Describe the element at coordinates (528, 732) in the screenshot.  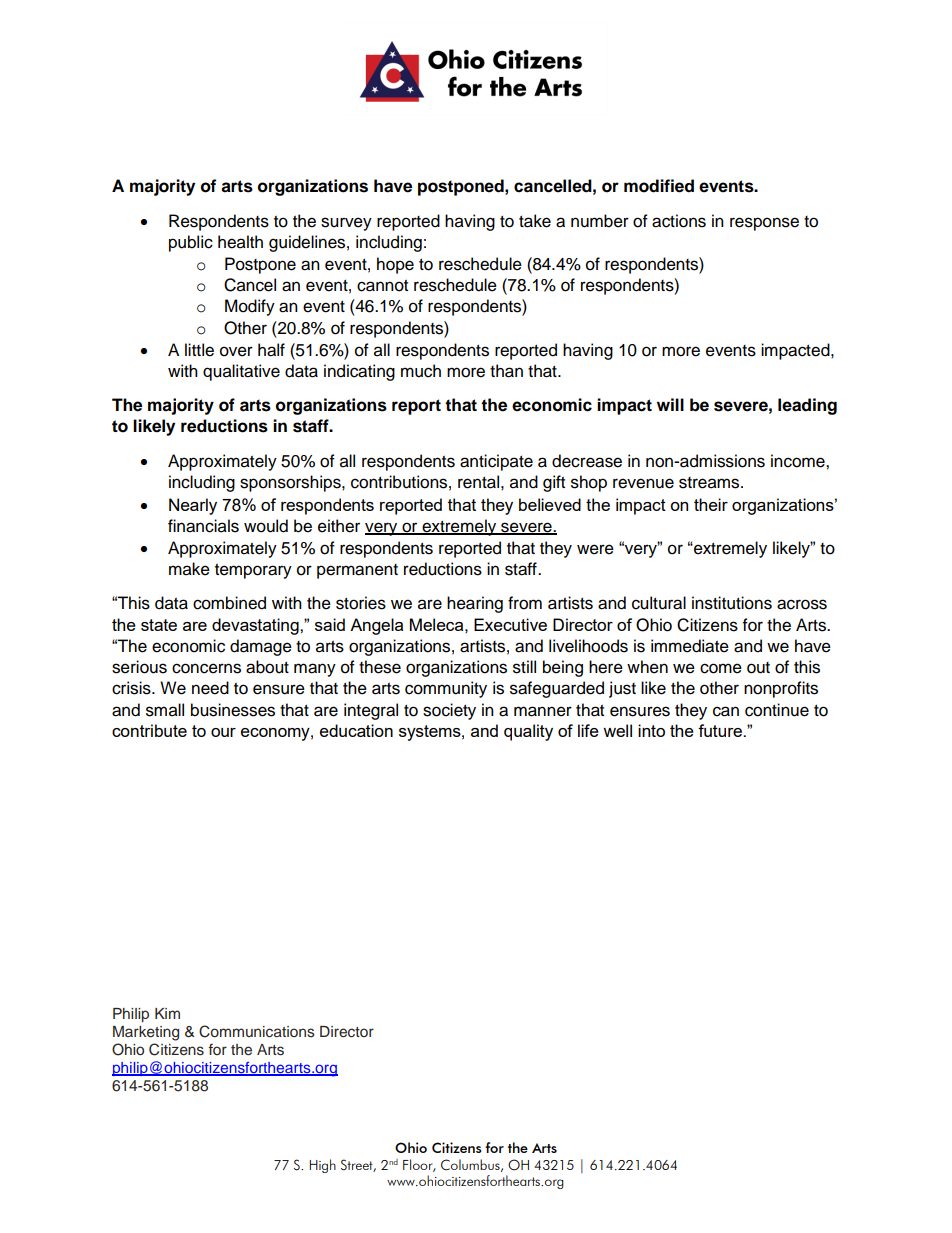
I see `quality` at that location.
